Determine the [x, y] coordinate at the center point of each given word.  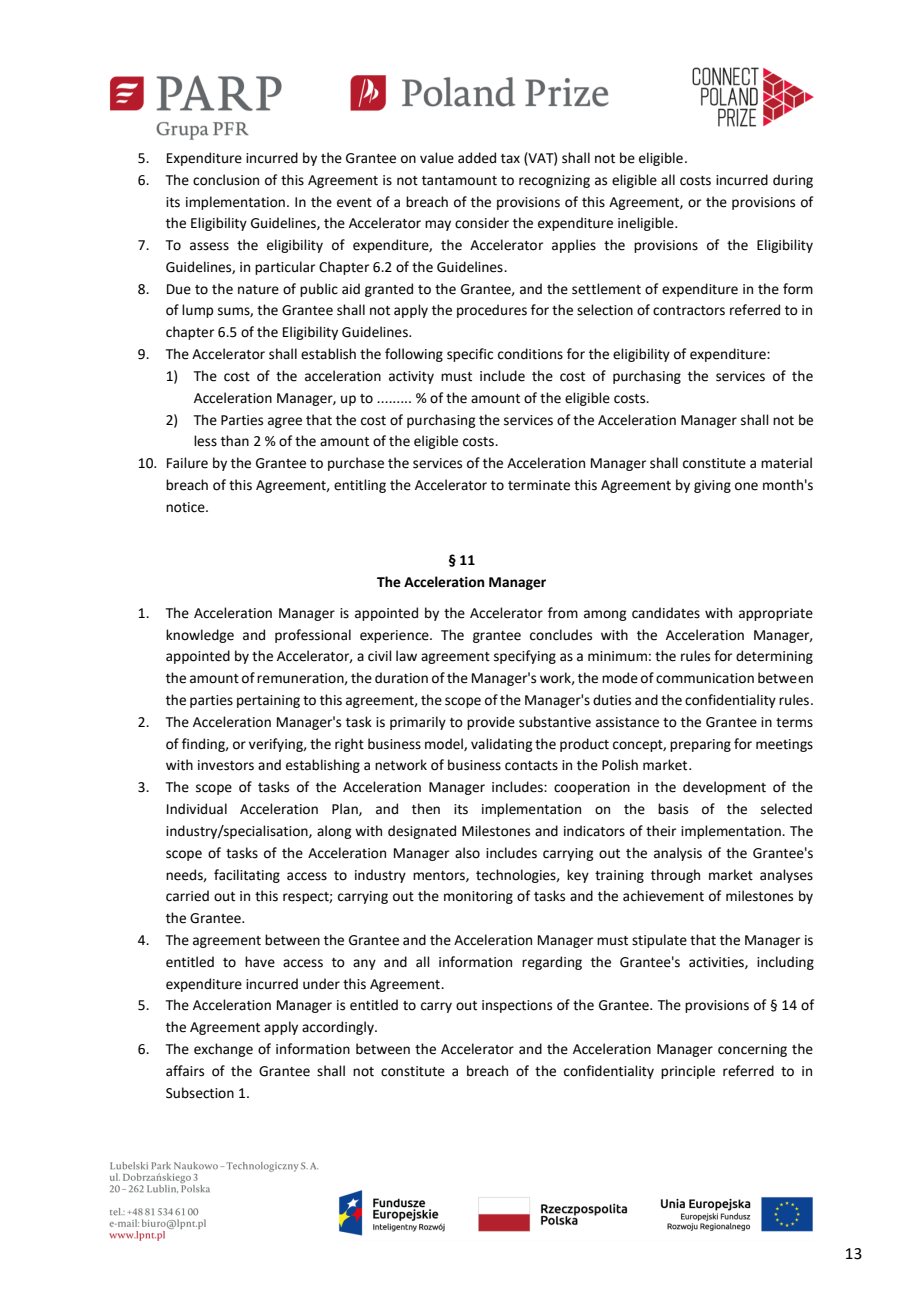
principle [688, 1072]
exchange [223, 1050]
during [793, 181]
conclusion [226, 180]
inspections [517, 1006]
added [477, 158]
